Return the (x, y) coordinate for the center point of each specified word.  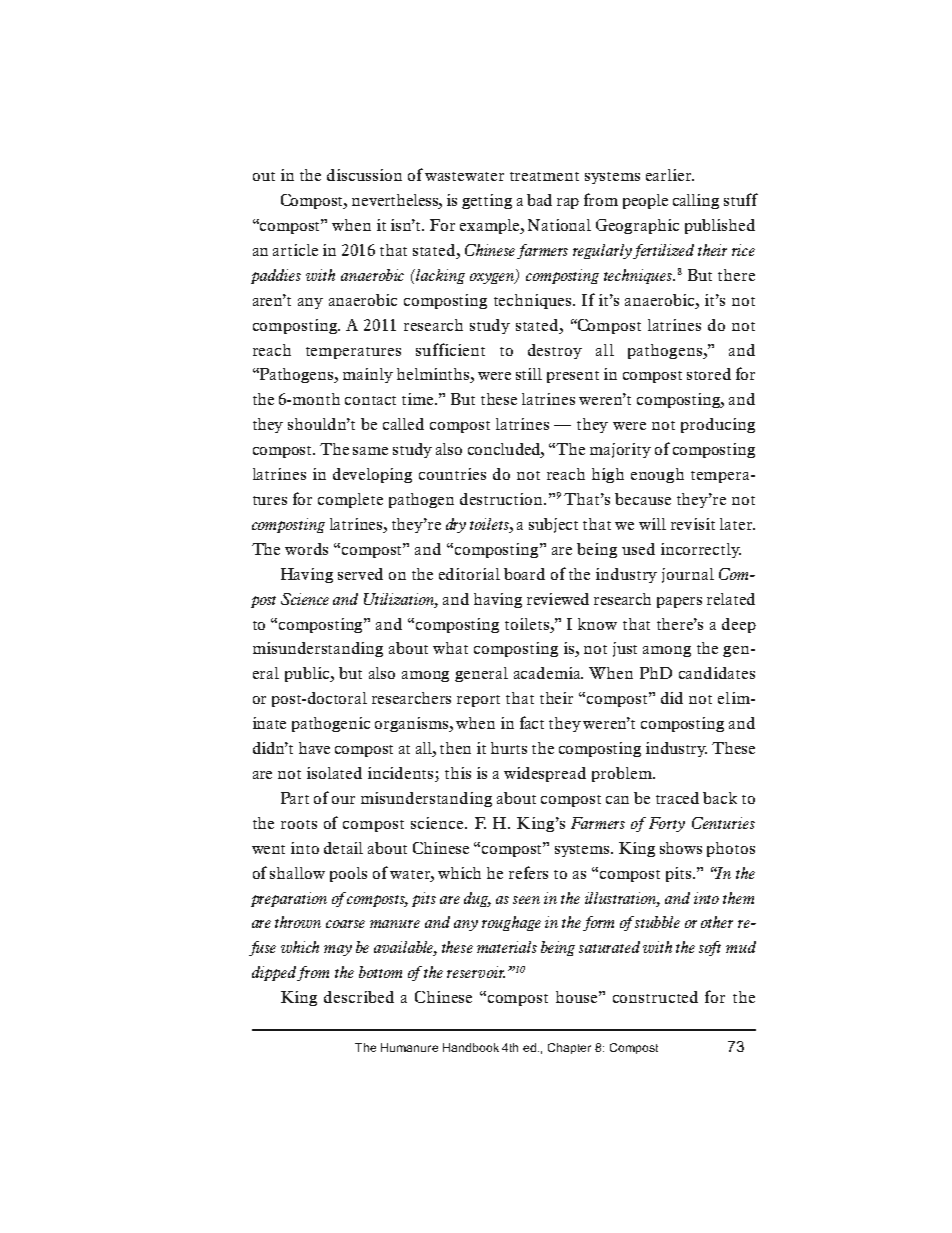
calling (696, 201)
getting (487, 201)
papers (679, 602)
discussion (364, 175)
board (524, 574)
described (359, 997)
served (360, 574)
